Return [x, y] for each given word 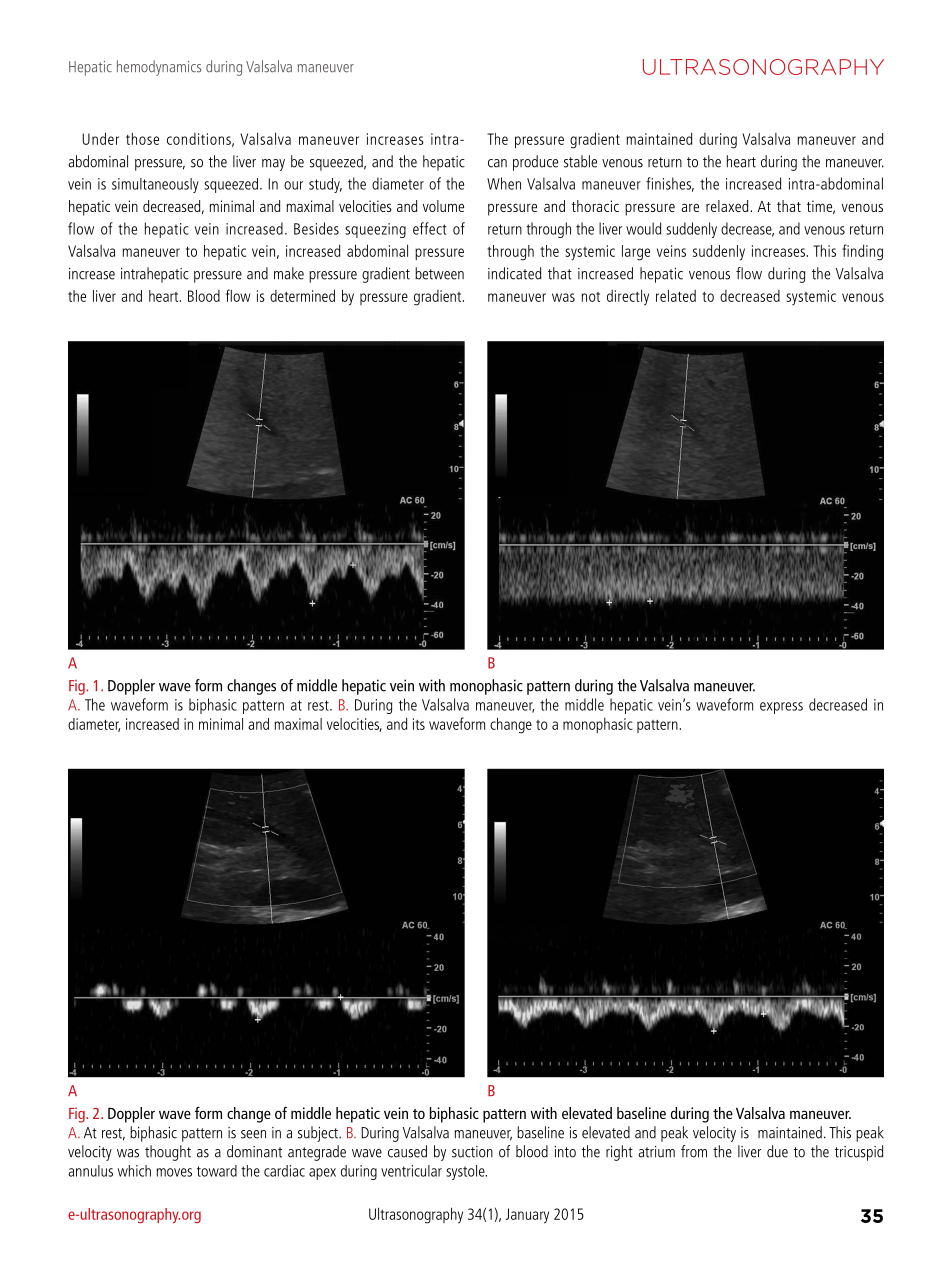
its [419, 724]
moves [174, 1172]
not [590, 297]
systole [466, 1172]
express [781, 708]
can [497, 163]
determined [302, 295]
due [777, 1151]
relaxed [728, 206]
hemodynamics [159, 68]
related [676, 295]
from [694, 1151]
